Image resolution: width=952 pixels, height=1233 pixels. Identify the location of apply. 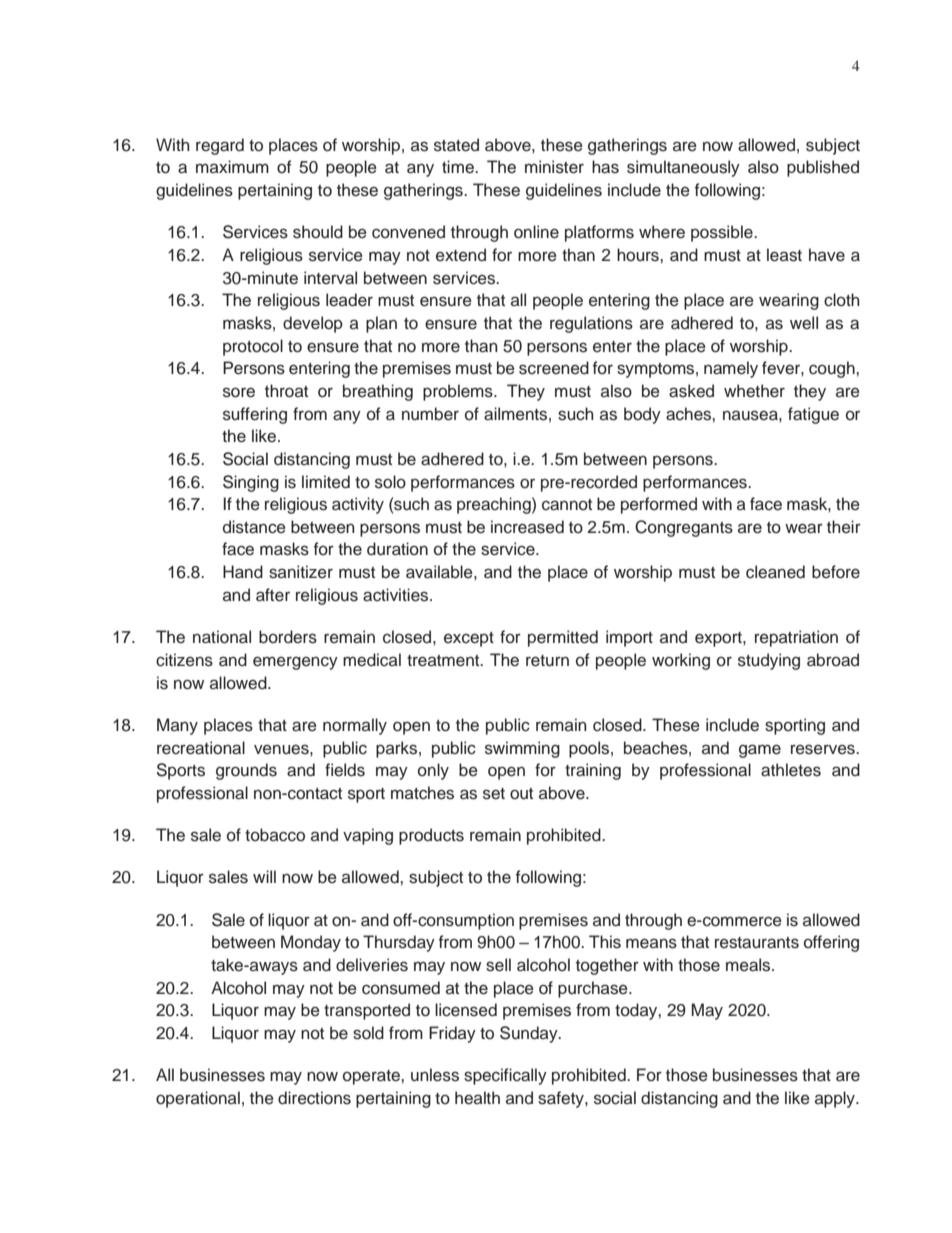
(836, 1099).
